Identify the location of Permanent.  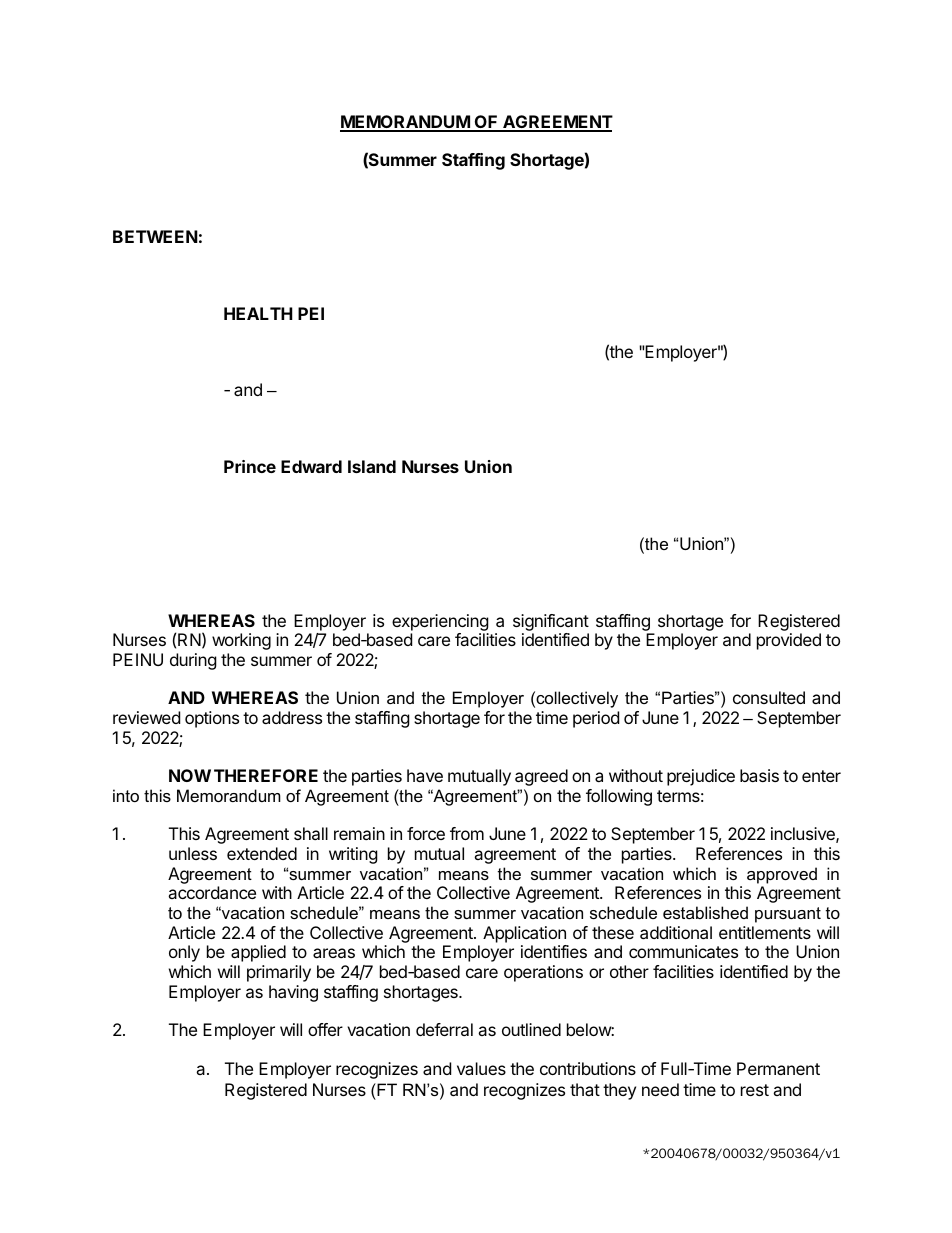
(778, 1068).
